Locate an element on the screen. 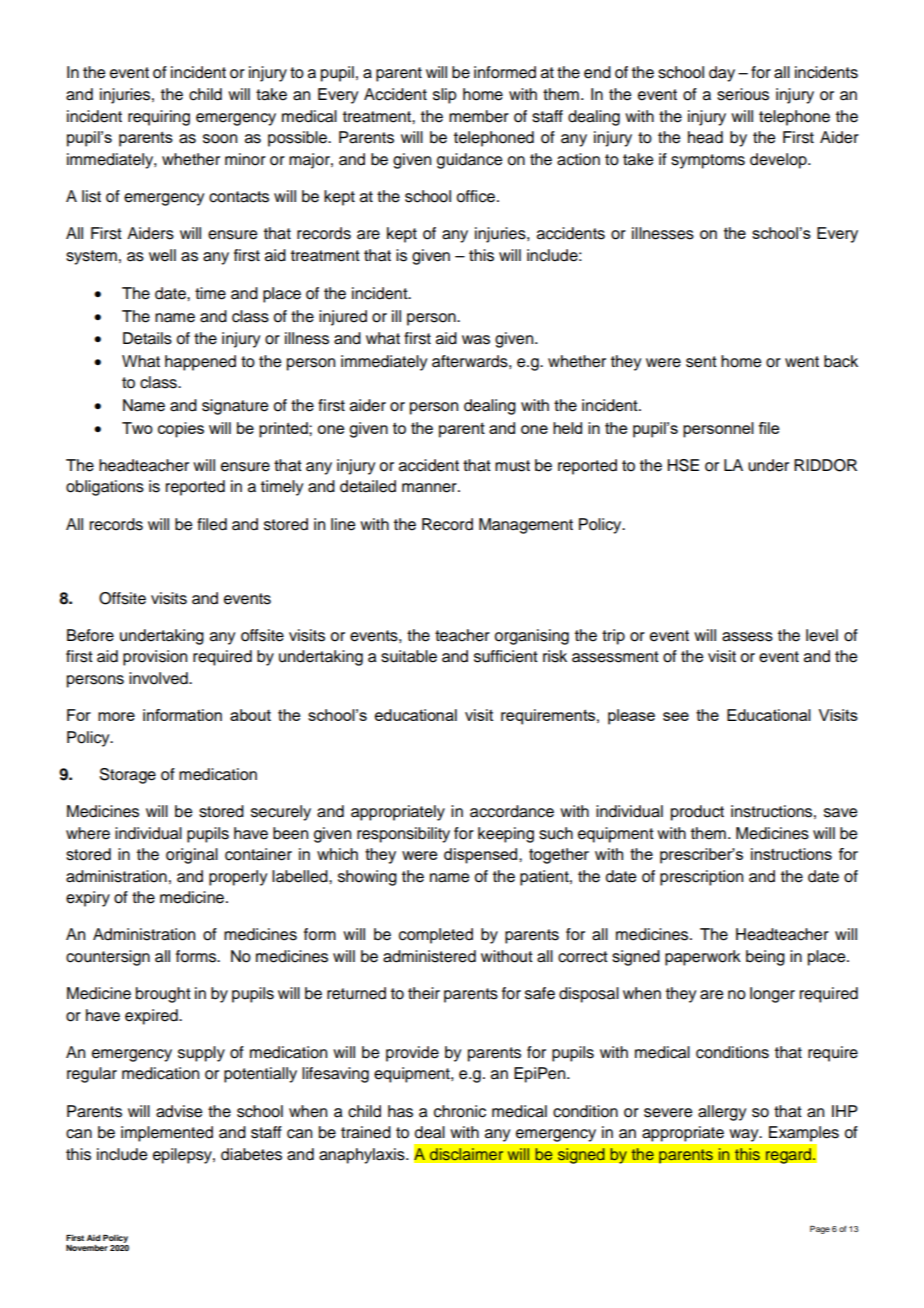 The width and height of the screenshot is (924, 1308). serious is located at coordinates (743, 94).
